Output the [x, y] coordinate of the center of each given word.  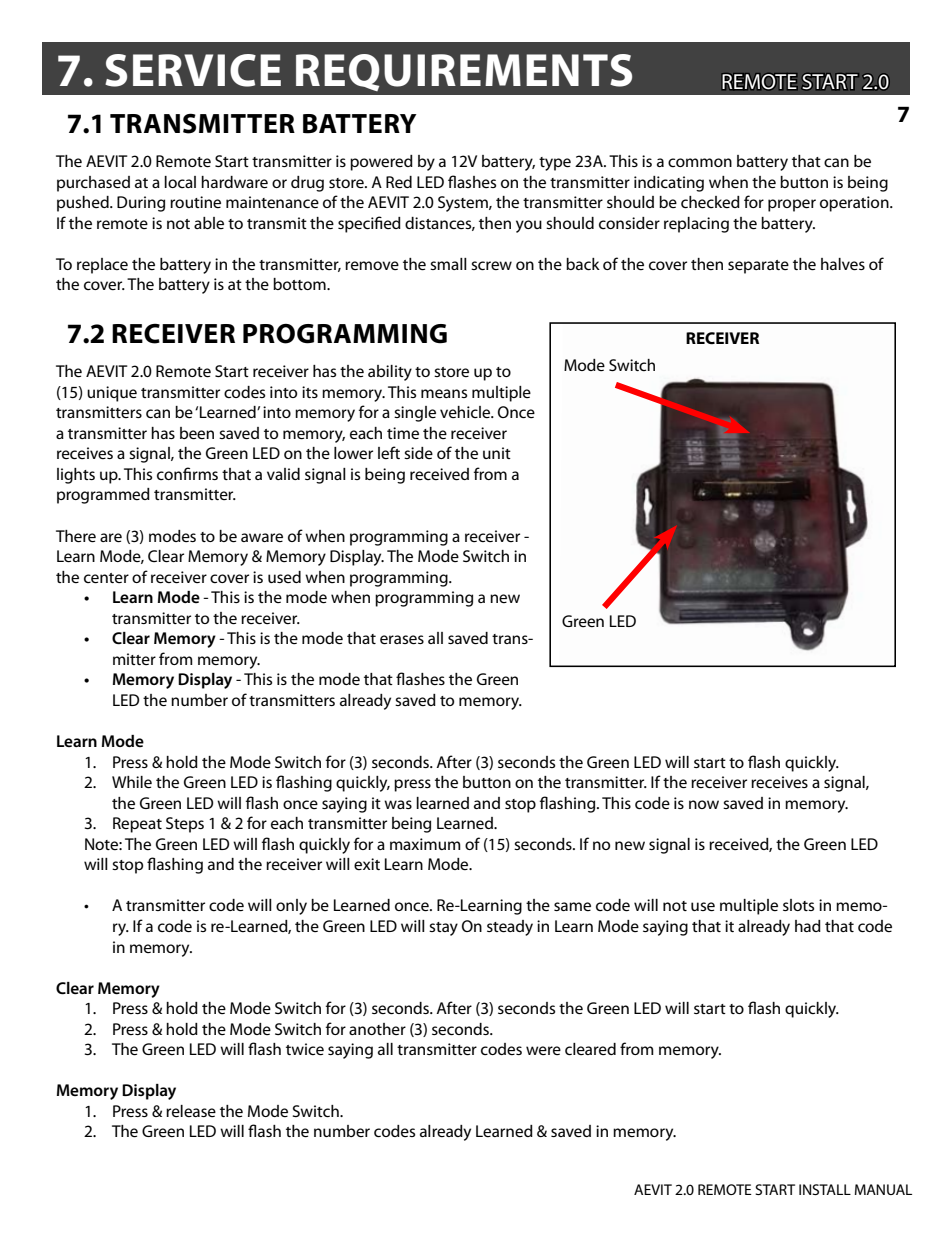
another [377, 1029]
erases [402, 639]
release [191, 1111]
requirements [464, 72]
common [700, 162]
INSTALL [825, 1189]
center [106, 578]
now [704, 804]
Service [193, 70]
